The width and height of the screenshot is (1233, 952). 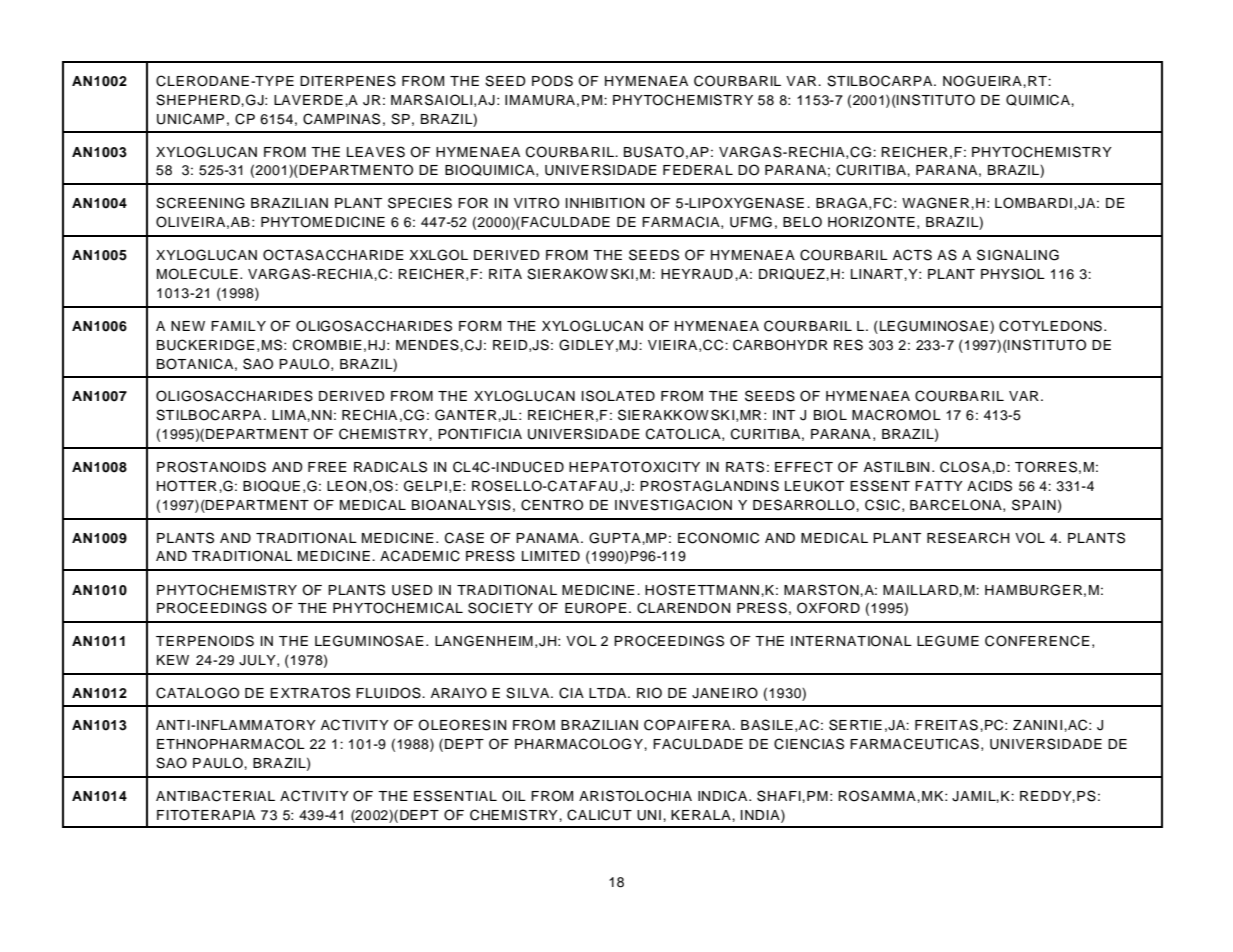 I want to click on OIL, so click(x=514, y=796).
